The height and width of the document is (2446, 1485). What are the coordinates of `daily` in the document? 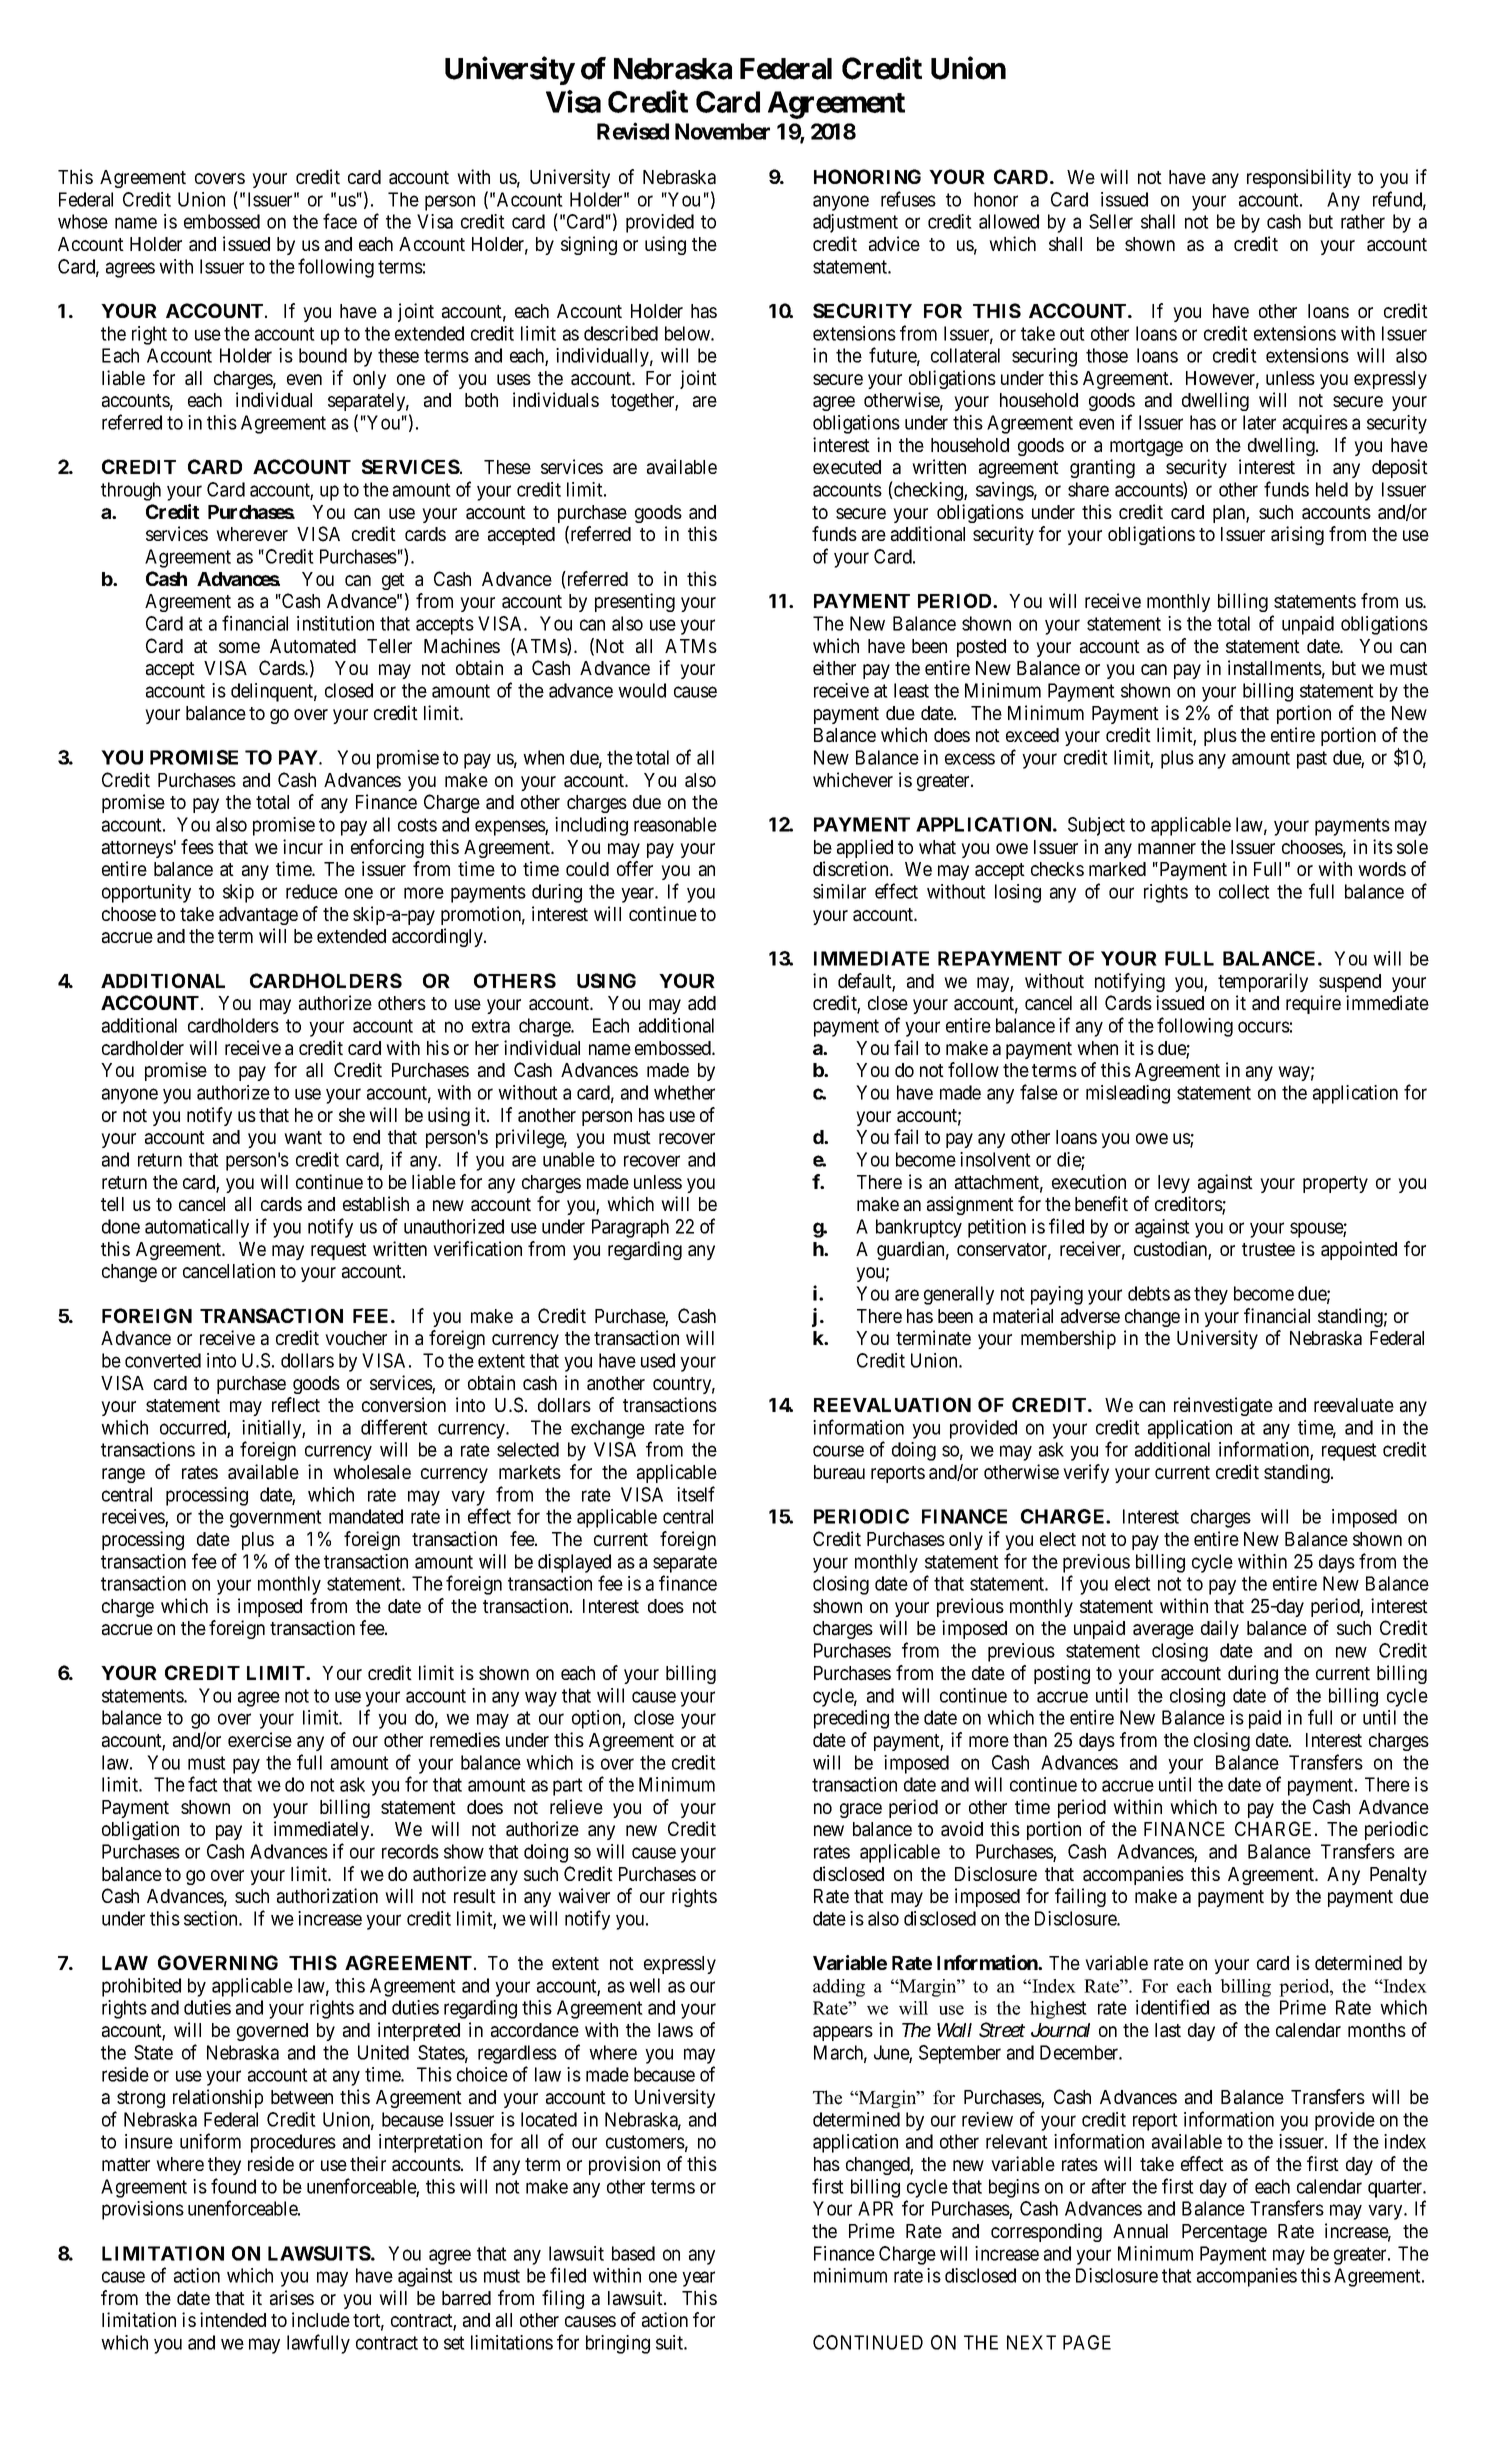 It's located at (1220, 1629).
